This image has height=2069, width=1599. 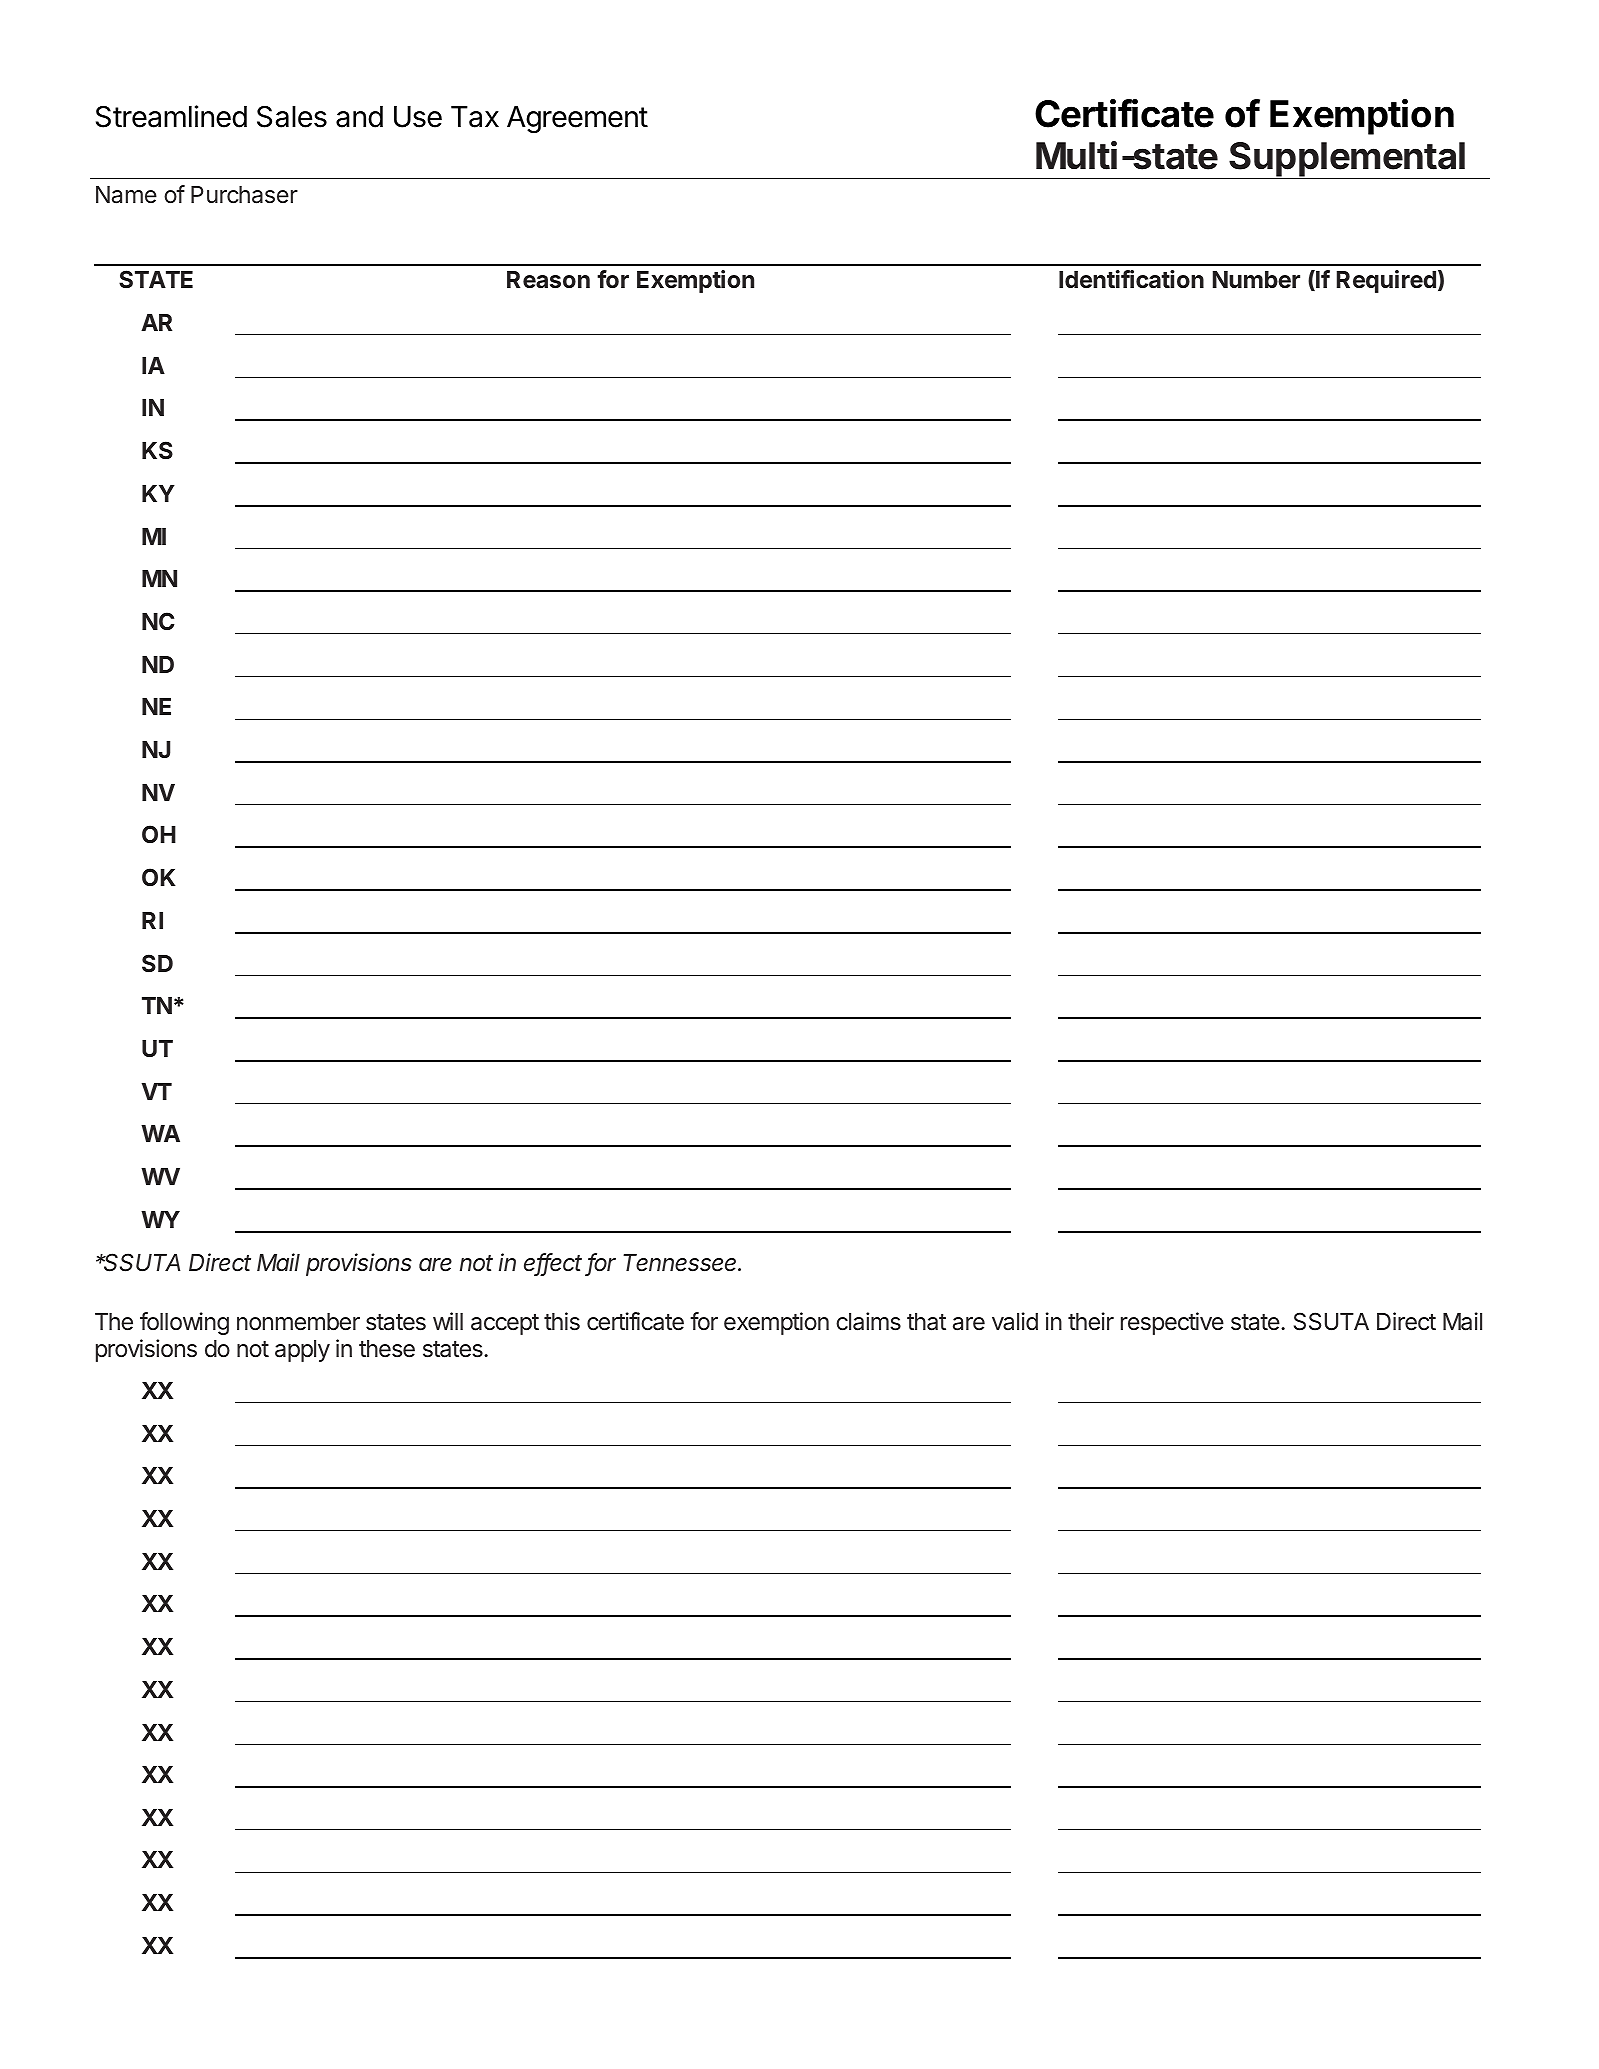 I want to click on Sales, so click(x=292, y=116).
